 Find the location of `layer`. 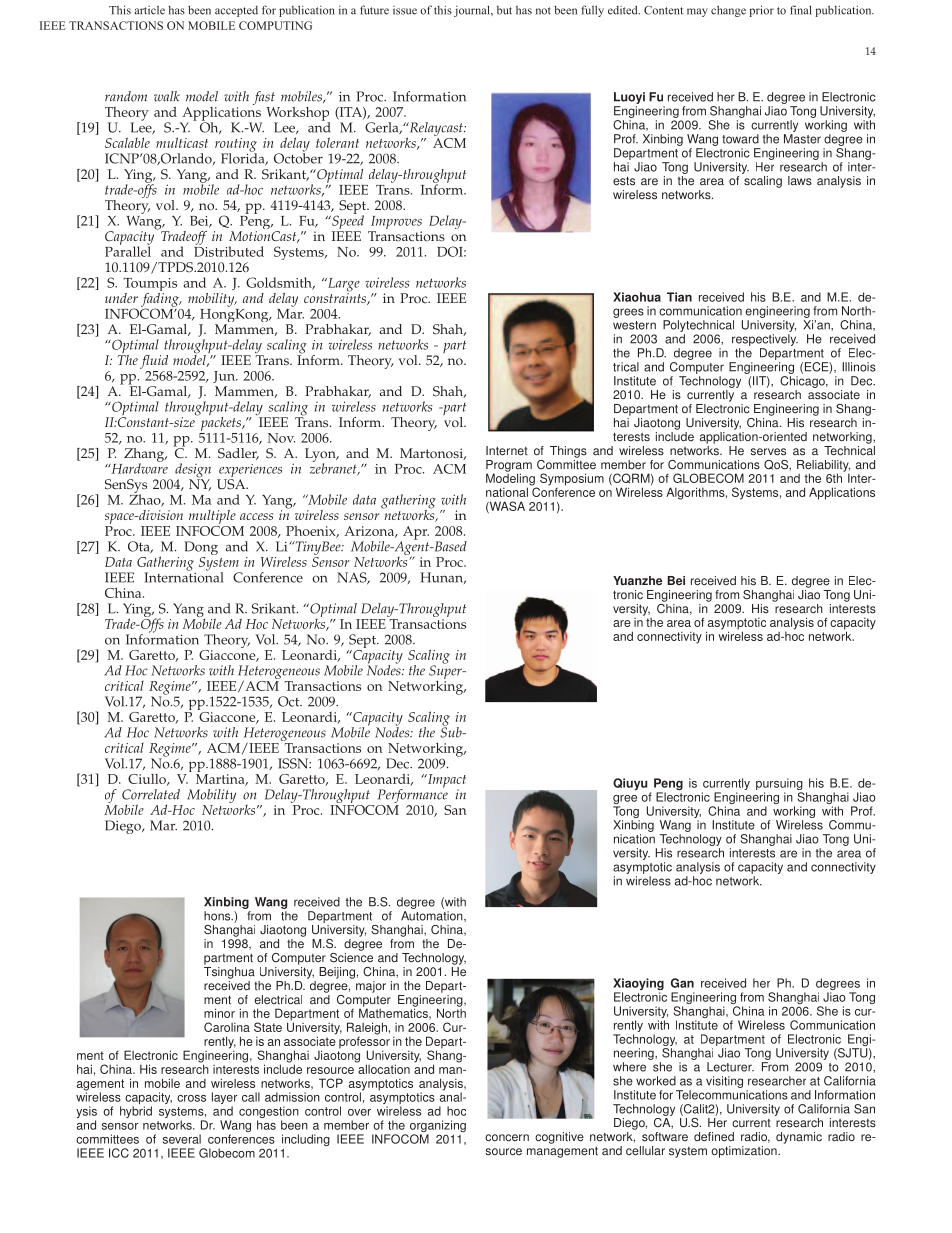

layer is located at coordinates (224, 1099).
